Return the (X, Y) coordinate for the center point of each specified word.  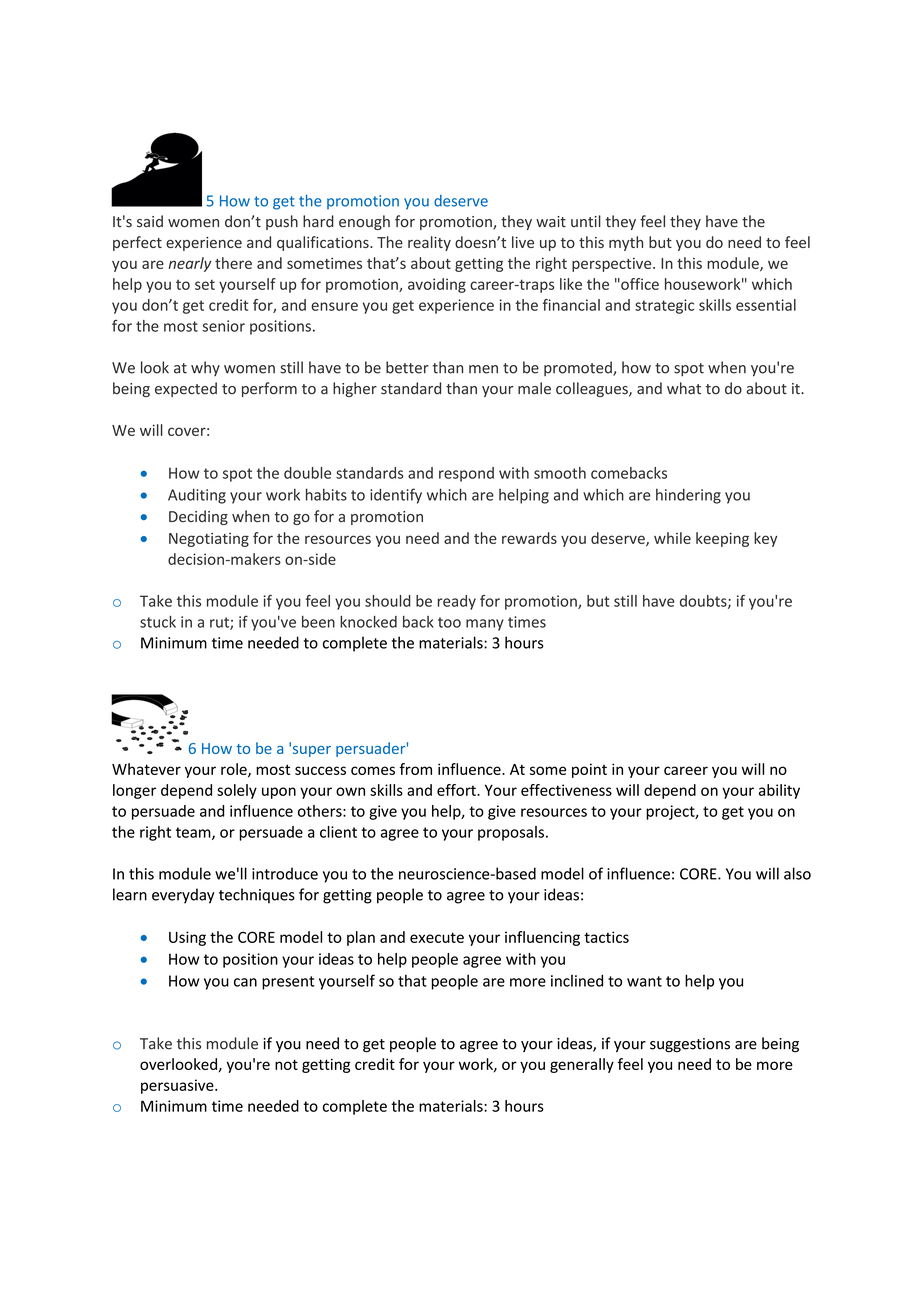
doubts (704, 602)
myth (626, 243)
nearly (190, 264)
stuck (158, 622)
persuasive (178, 1086)
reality (429, 243)
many (485, 625)
